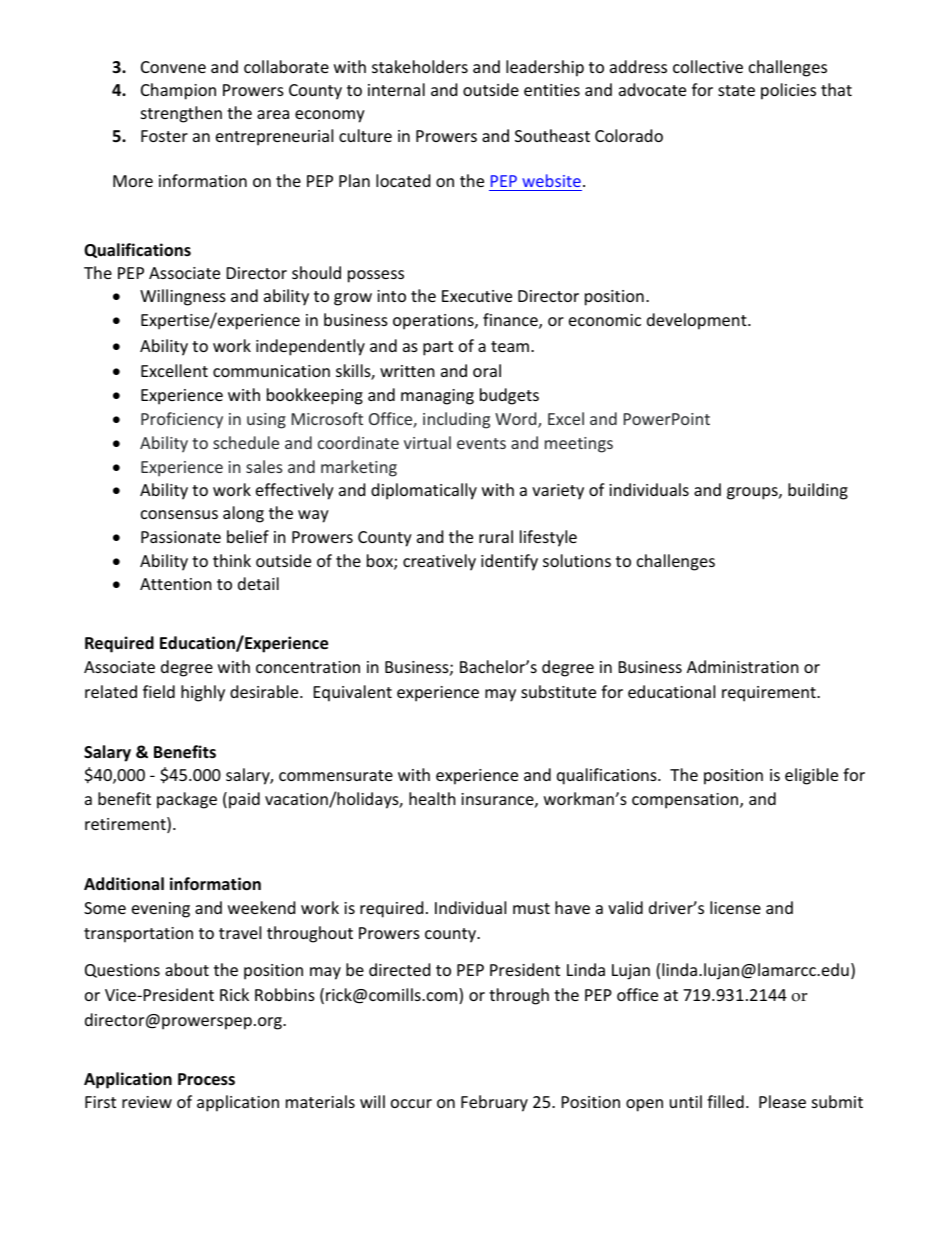 The width and height of the image is (952, 1233). Describe the element at coordinates (178, 91) in the image. I see `Champion` at that location.
